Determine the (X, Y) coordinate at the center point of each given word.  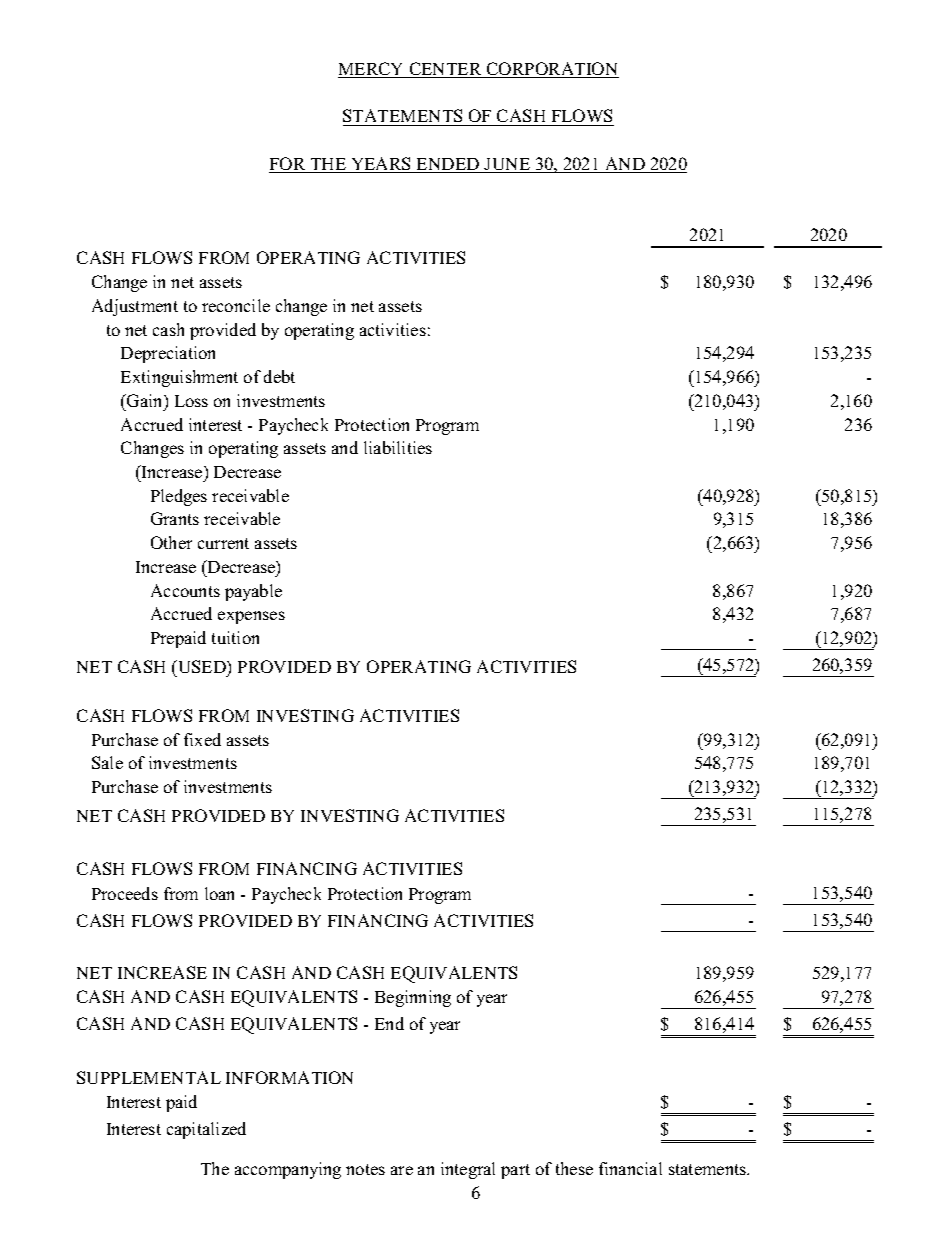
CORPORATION (552, 70)
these (574, 1168)
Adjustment (135, 307)
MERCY (372, 70)
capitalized (206, 1130)
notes (365, 1169)
